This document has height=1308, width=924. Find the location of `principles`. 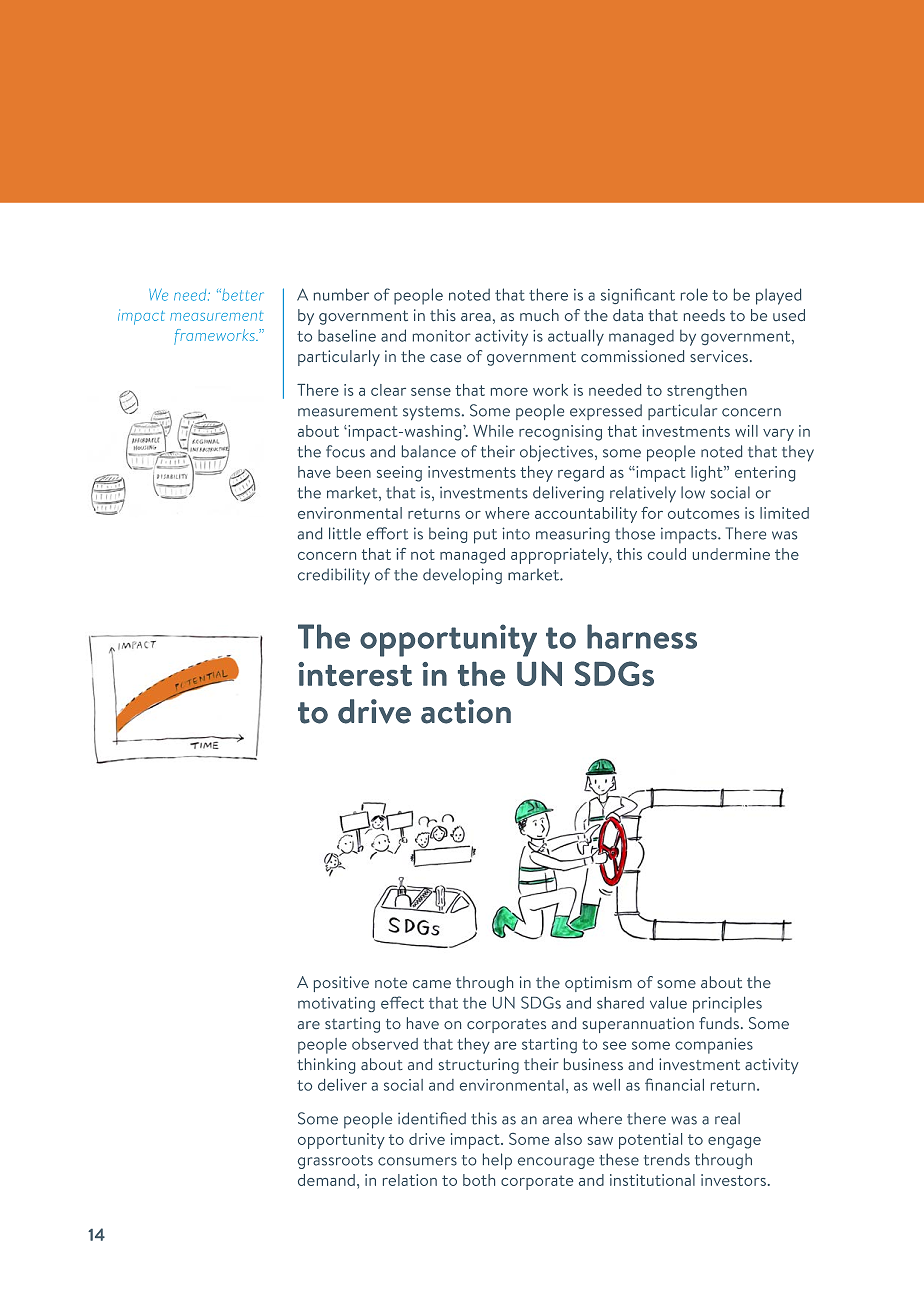

principles is located at coordinates (727, 1005).
